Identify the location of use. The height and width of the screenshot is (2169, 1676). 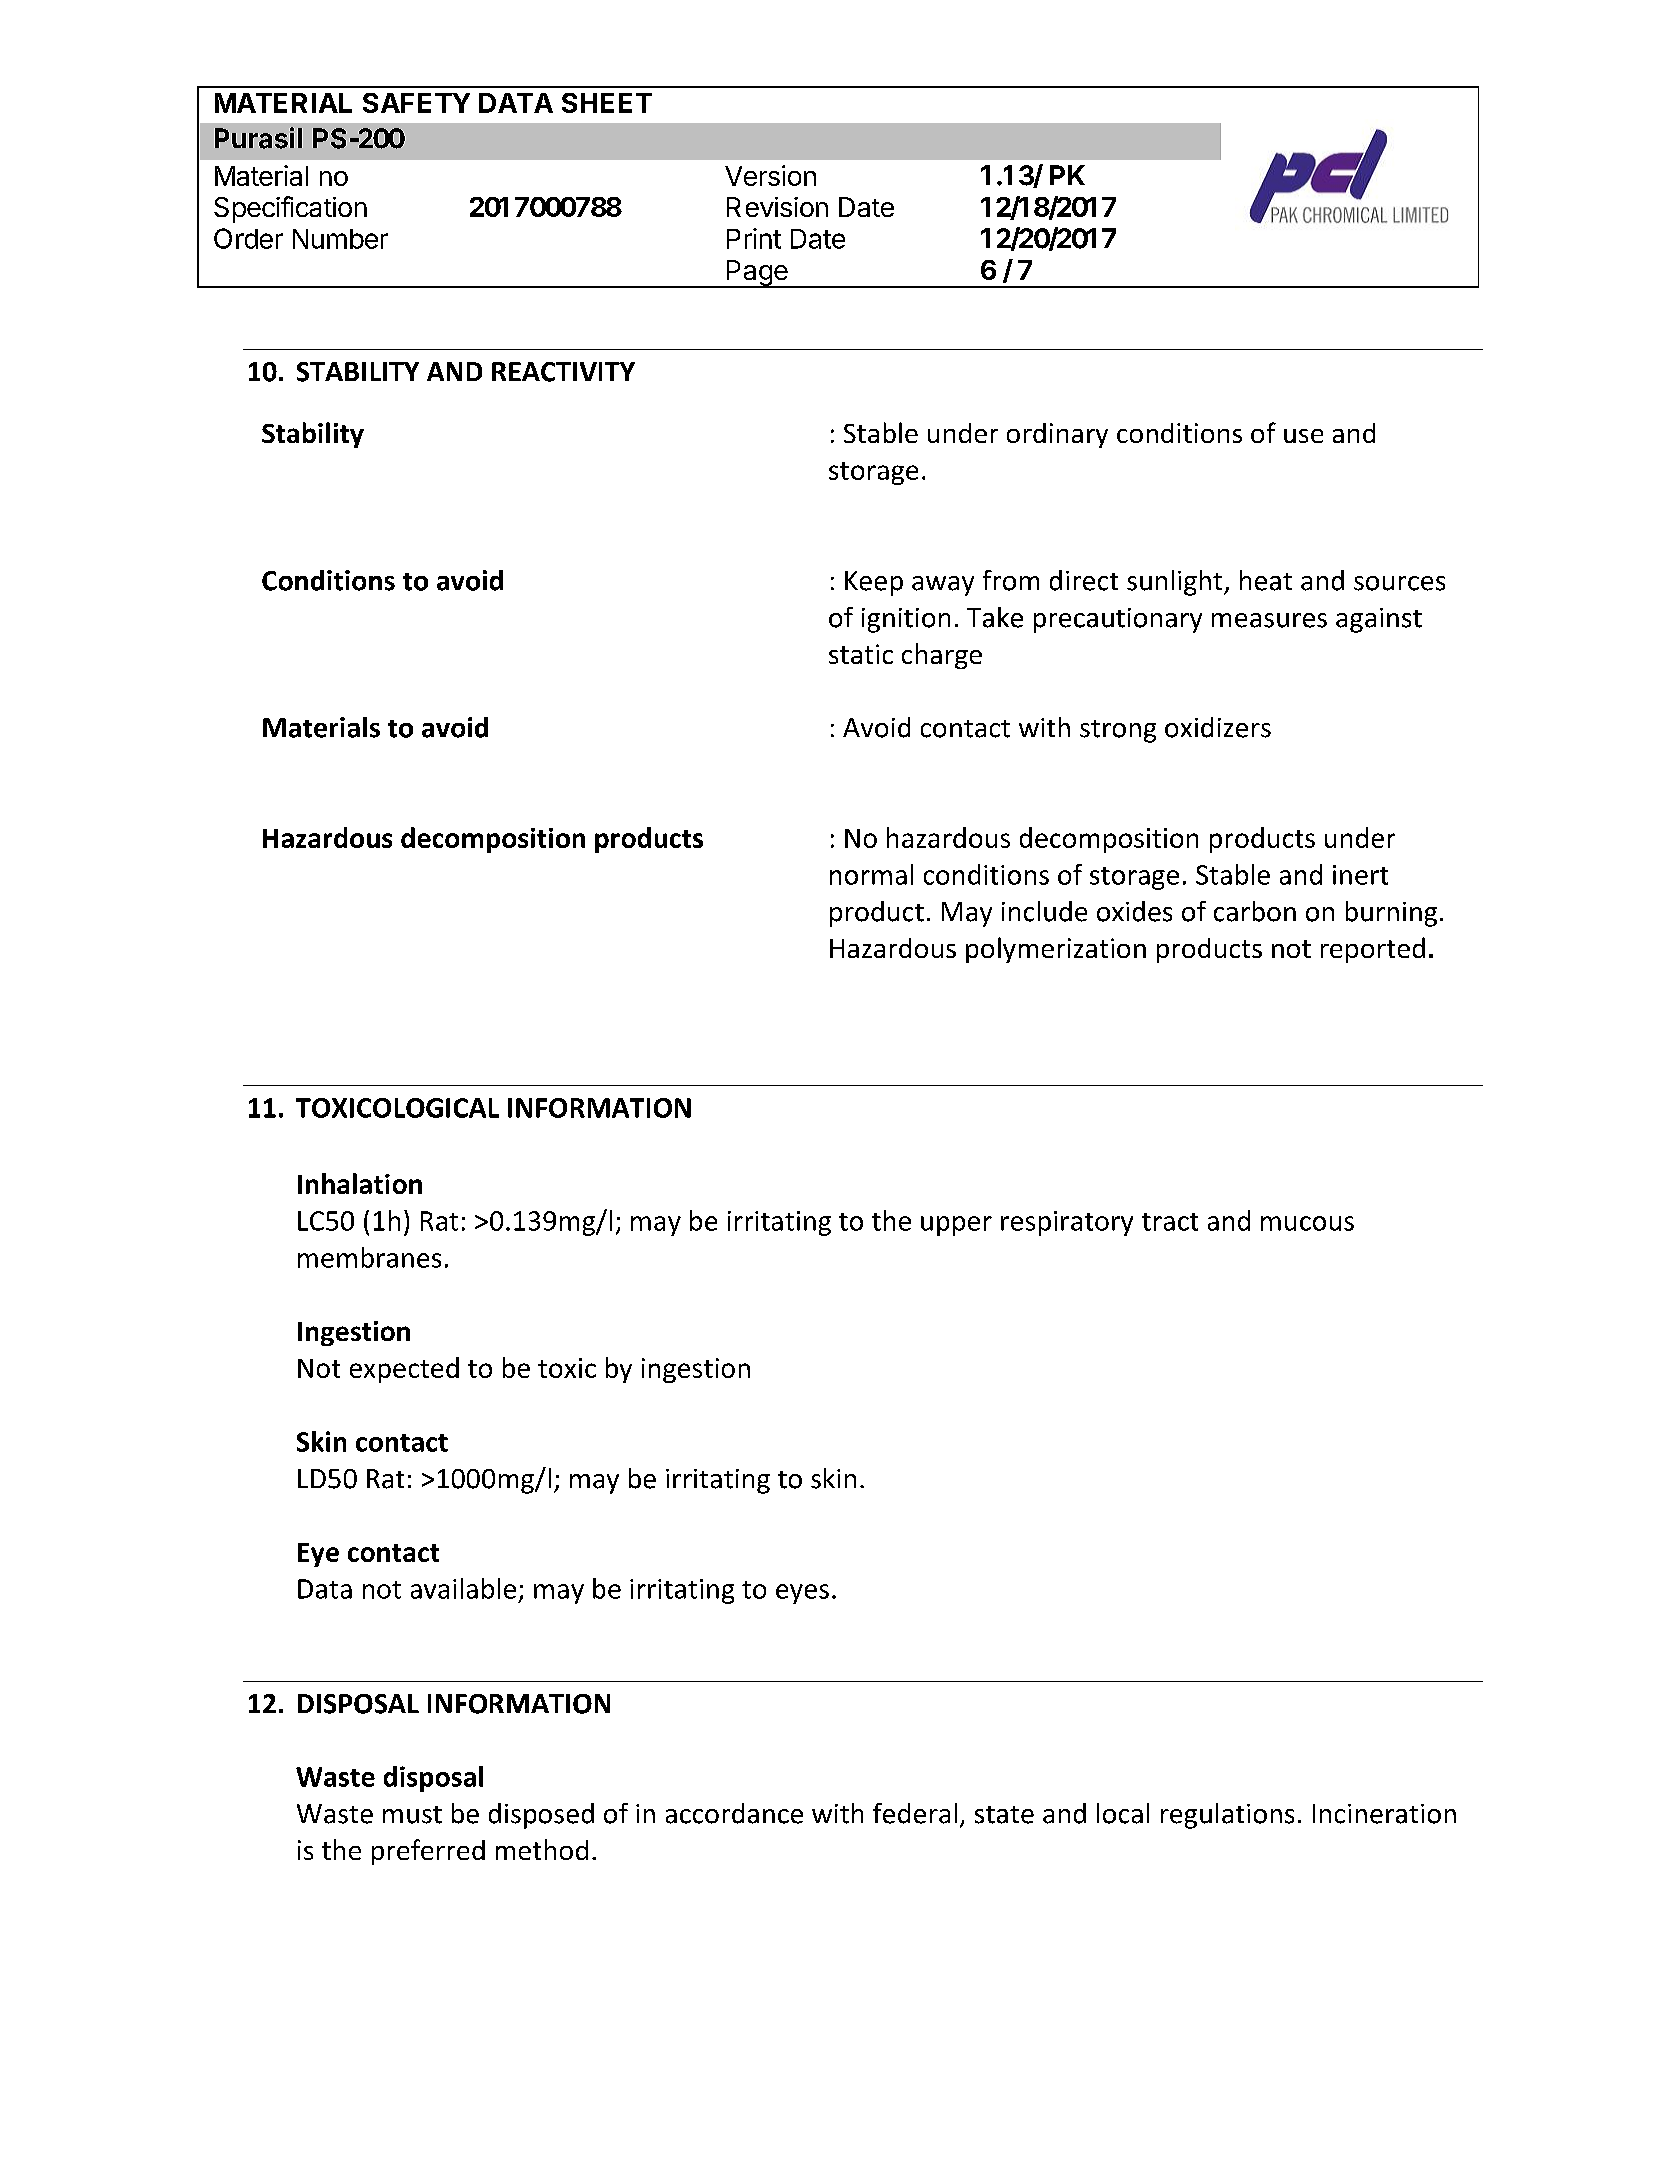
(1303, 436).
